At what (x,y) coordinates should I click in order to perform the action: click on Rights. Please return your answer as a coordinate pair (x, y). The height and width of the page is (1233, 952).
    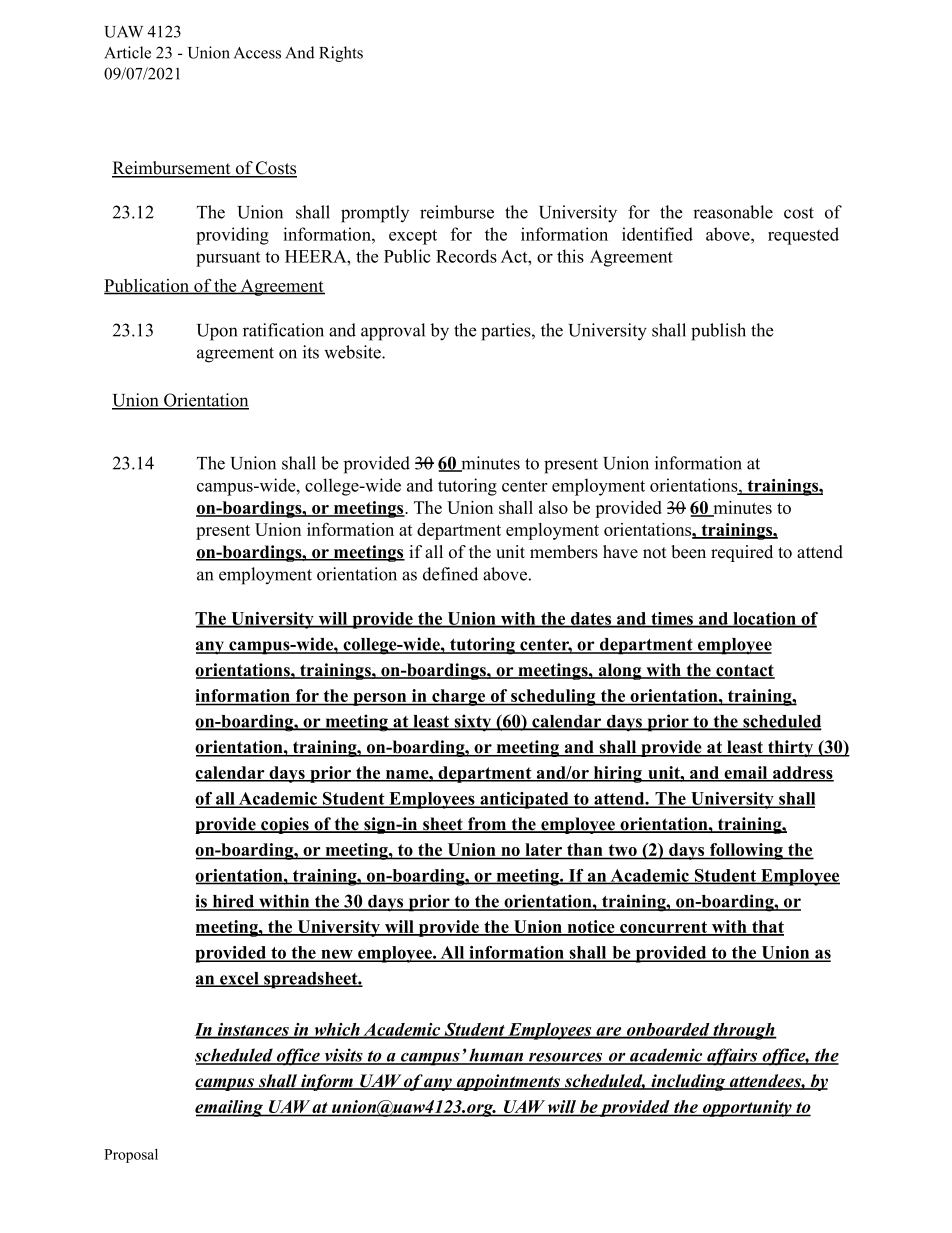
    Looking at the image, I should click on (341, 54).
